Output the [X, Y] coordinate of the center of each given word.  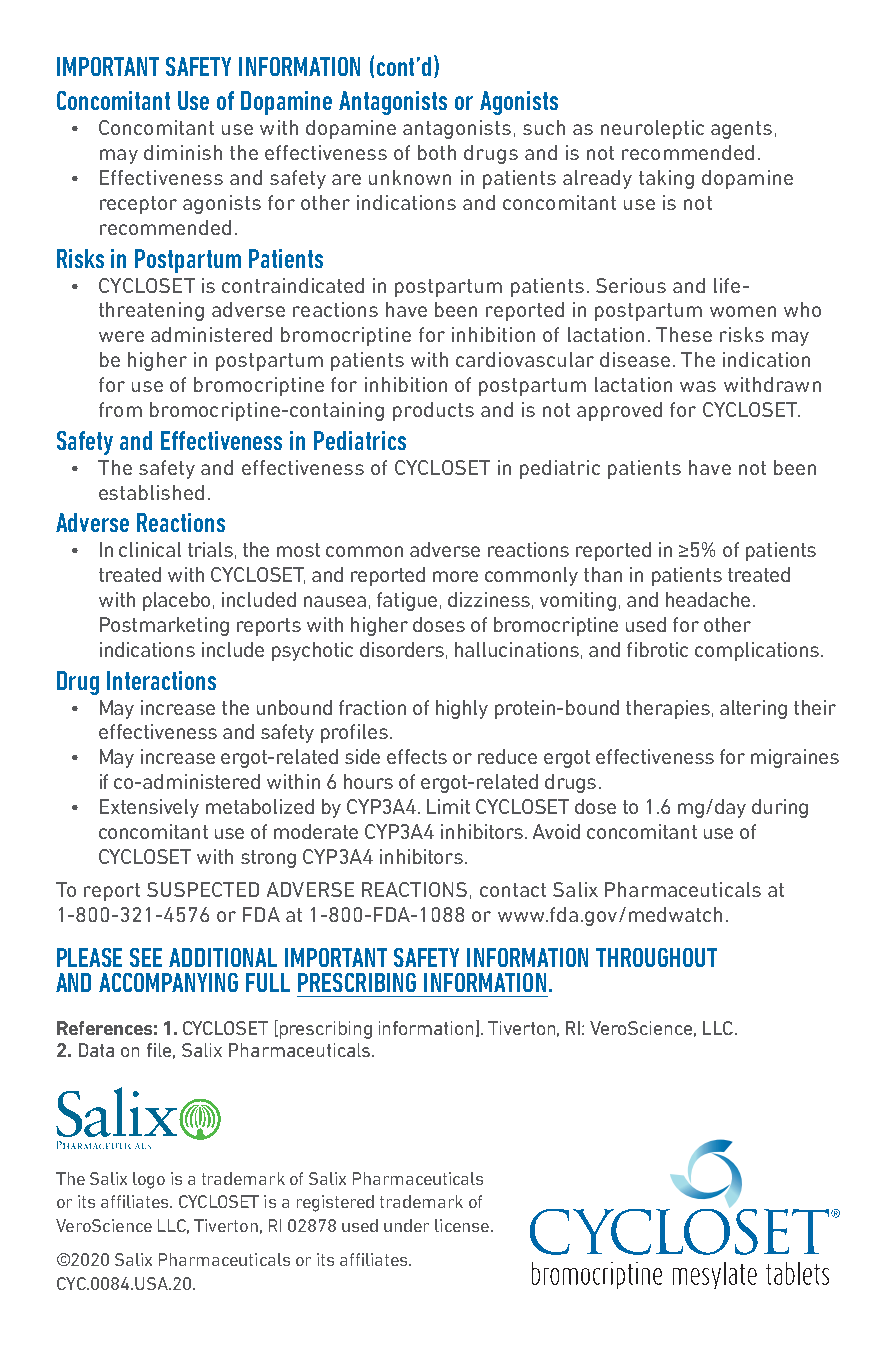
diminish [183, 152]
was [698, 386]
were [121, 336]
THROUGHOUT [656, 957]
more [455, 576]
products [433, 411]
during [780, 808]
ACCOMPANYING [168, 982]
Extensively [149, 808]
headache [708, 599]
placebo [176, 601]
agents [741, 130]
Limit [448, 806]
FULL [268, 982]
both [437, 152]
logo [149, 1180]
